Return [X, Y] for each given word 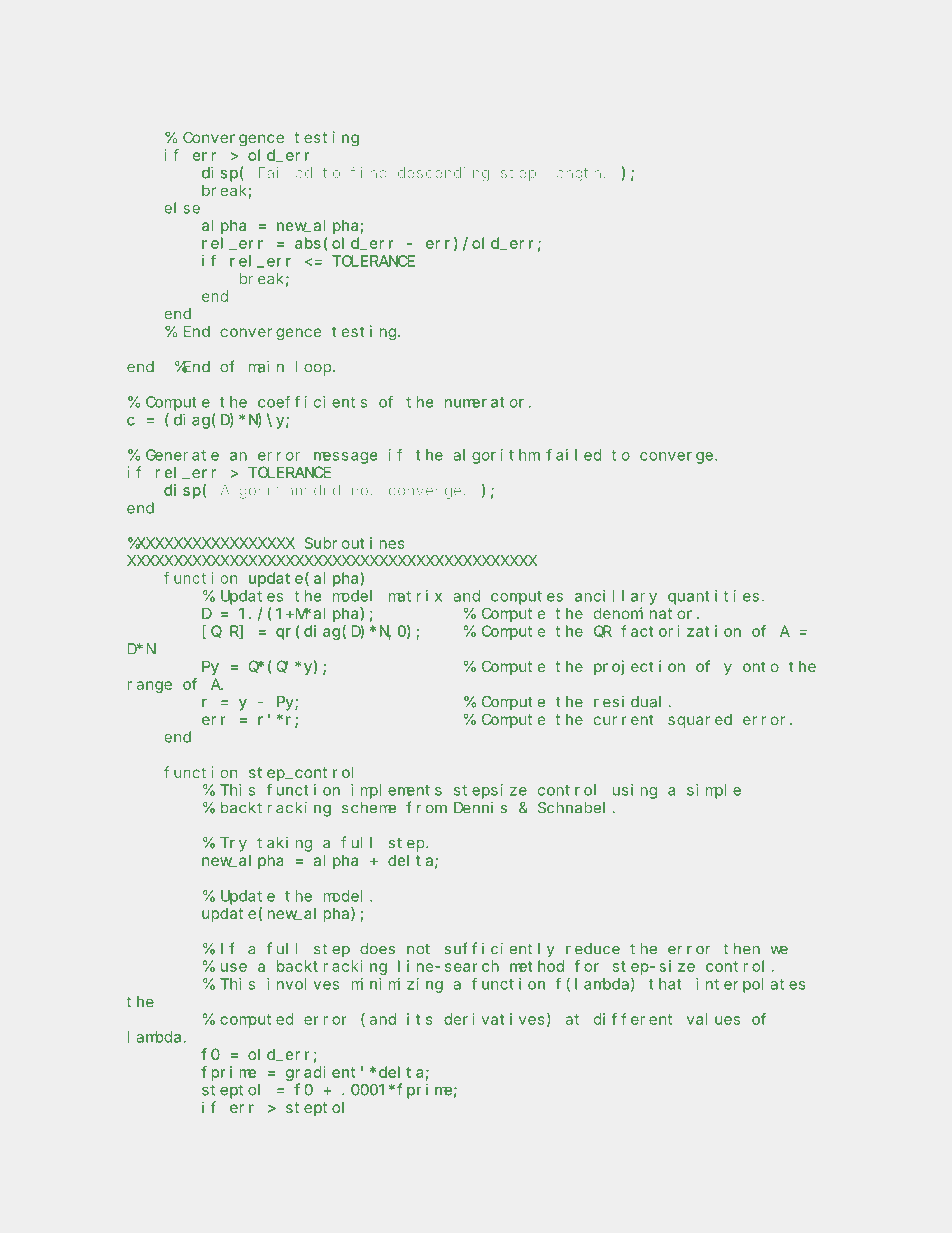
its [420, 1019]
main [266, 367]
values [713, 1019]
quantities [713, 597]
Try [233, 844]
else [182, 208]
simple [714, 791]
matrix [415, 596]
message [345, 458]
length [574, 174]
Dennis [480, 808]
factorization [681, 631]
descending [443, 174]
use [234, 967]
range [150, 687]
